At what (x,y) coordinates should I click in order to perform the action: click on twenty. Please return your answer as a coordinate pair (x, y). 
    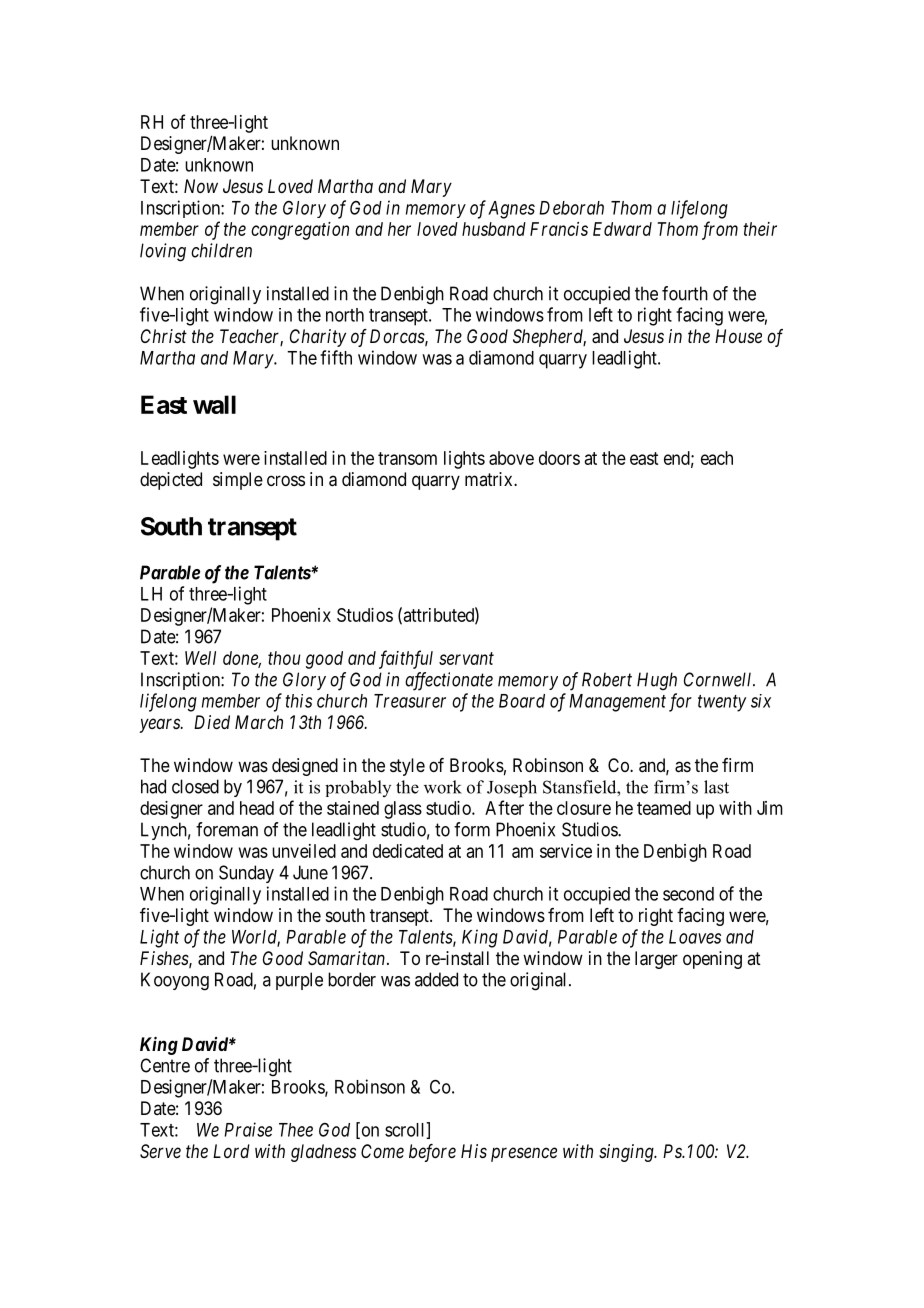
    Looking at the image, I should click on (722, 703).
